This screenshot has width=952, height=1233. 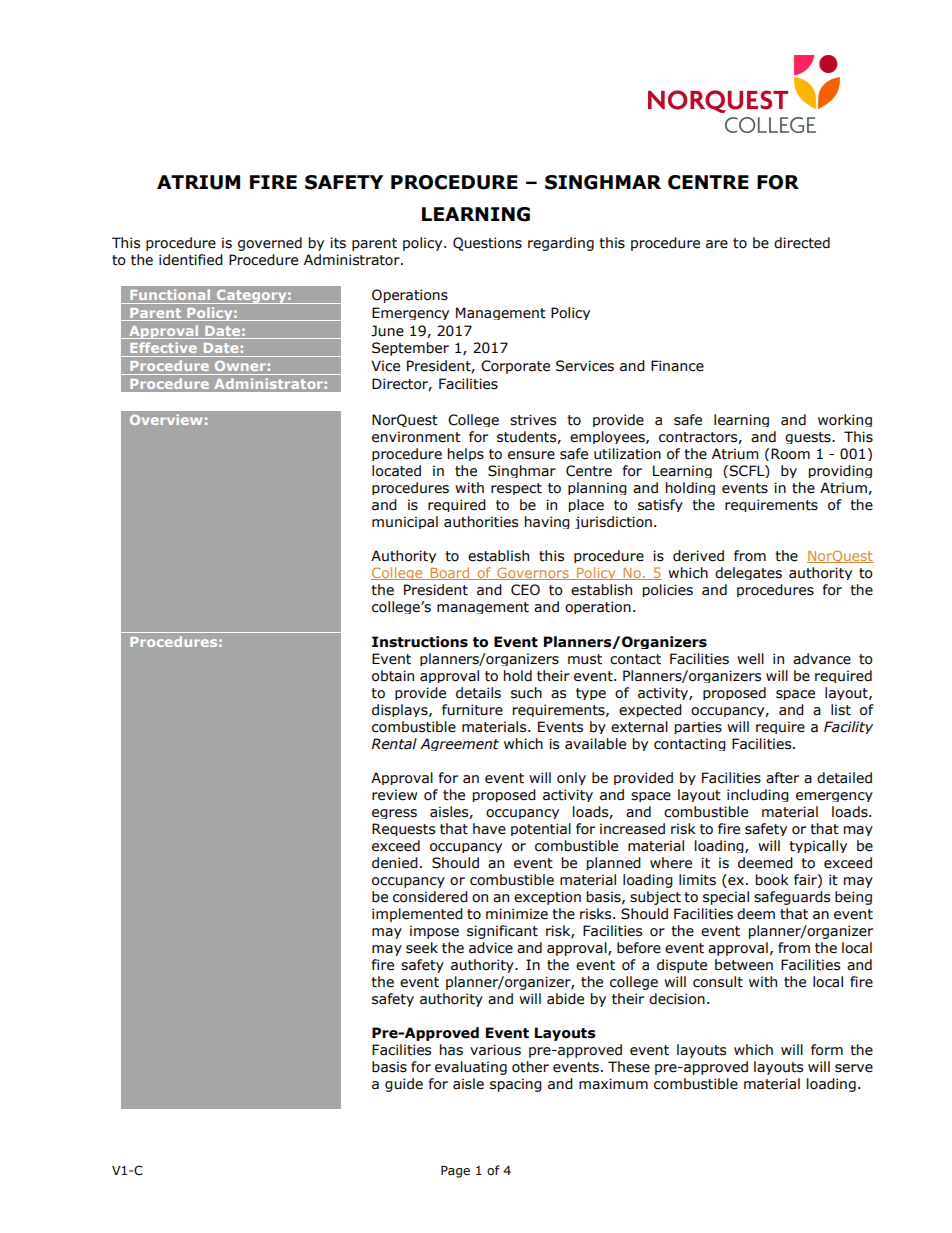 What do you see at coordinates (404, 1085) in the screenshot?
I see `guide` at bounding box center [404, 1085].
